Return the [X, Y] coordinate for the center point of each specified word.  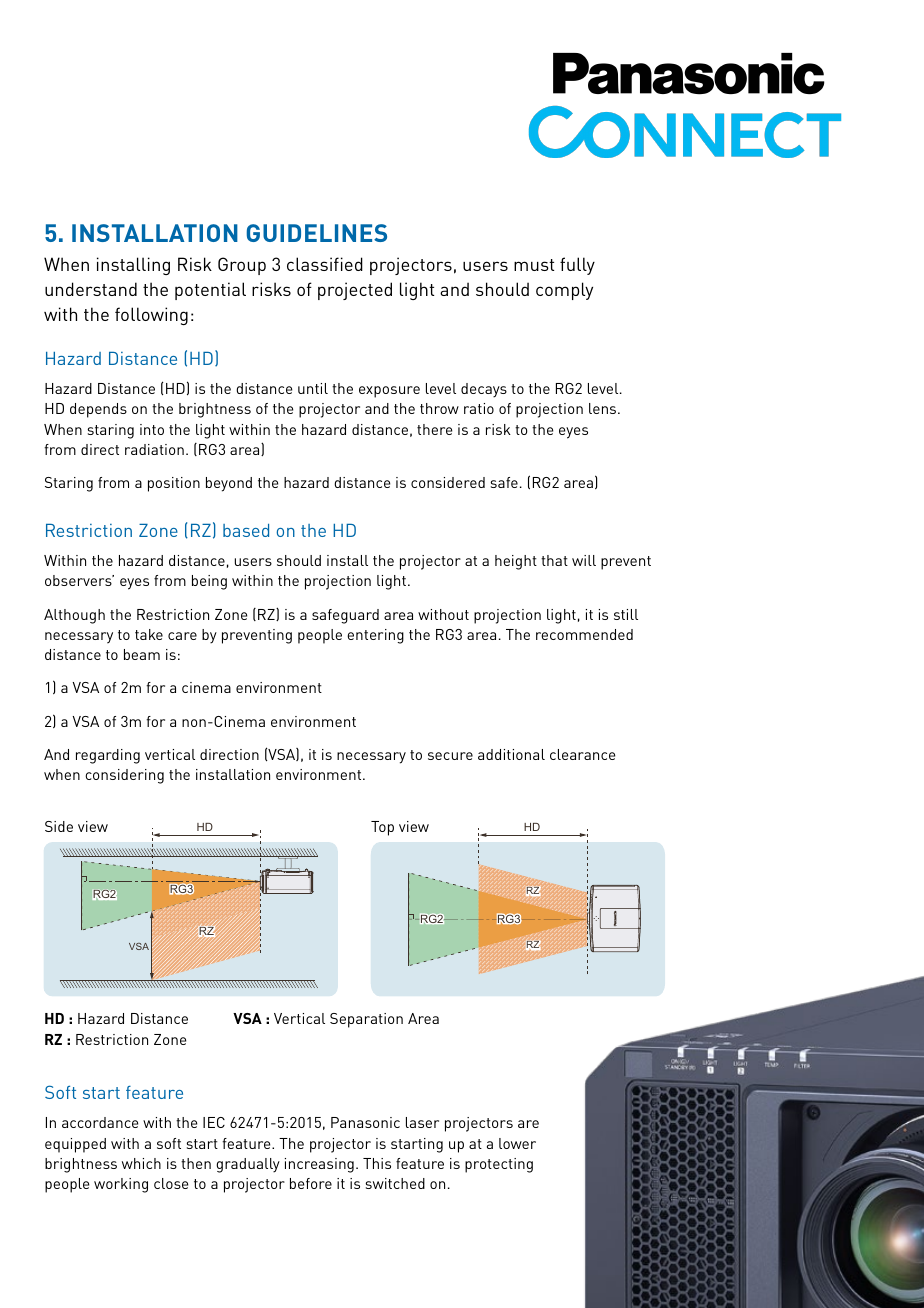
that [554, 560]
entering [375, 636]
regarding [108, 756]
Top [382, 828]
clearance [582, 754]
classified [325, 264]
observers [79, 580]
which [141, 1163]
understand [91, 289]
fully [577, 266]
